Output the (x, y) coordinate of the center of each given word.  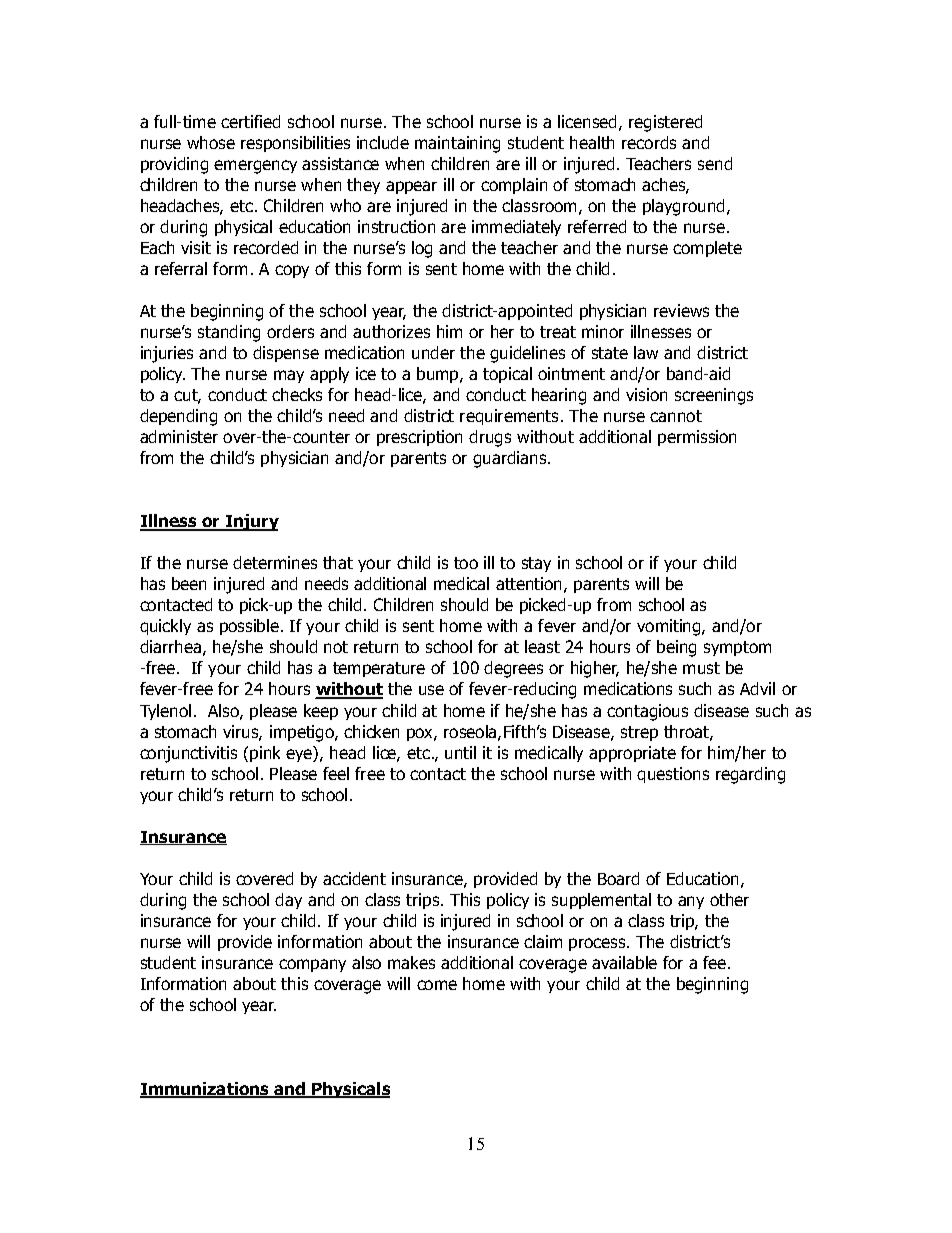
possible (249, 627)
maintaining (457, 144)
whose (211, 142)
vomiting (670, 627)
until (460, 752)
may (289, 376)
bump (439, 375)
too (466, 563)
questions (673, 775)
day (288, 901)
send (715, 163)
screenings (714, 396)
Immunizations (206, 1090)
